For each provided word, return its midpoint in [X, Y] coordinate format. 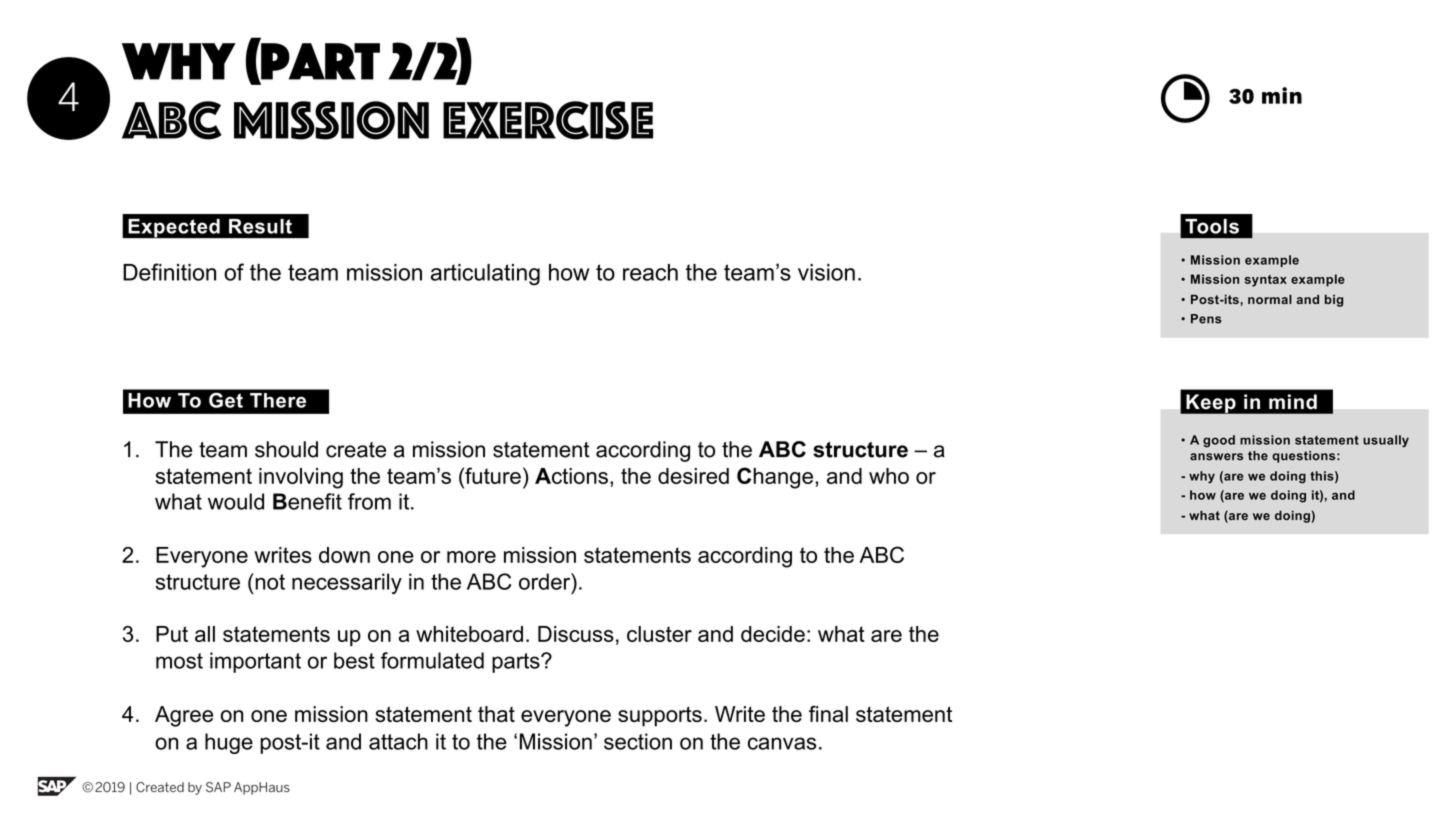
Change [775, 478]
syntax [1266, 281]
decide [773, 634]
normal [1270, 299]
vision [826, 272]
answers [1216, 457]
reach [650, 272]
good [1219, 441]
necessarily [347, 583]
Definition [169, 272]
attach [398, 741]
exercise [548, 120]
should [286, 449]
